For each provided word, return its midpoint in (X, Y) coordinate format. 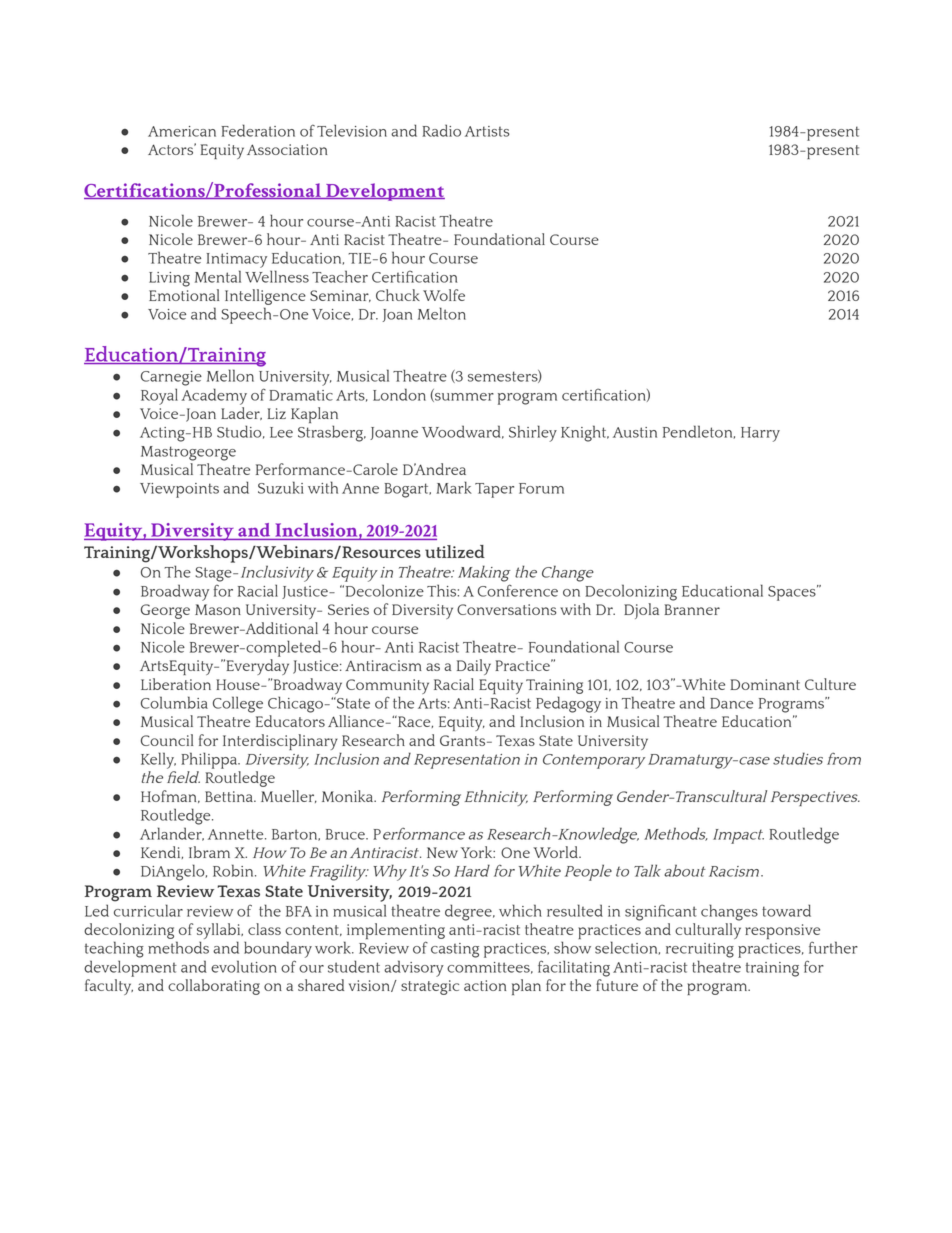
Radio (441, 130)
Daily (474, 667)
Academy (214, 396)
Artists (487, 131)
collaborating (214, 987)
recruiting (700, 950)
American (182, 131)
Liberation (176, 684)
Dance (731, 703)
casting (455, 950)
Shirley (533, 433)
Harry (760, 434)
